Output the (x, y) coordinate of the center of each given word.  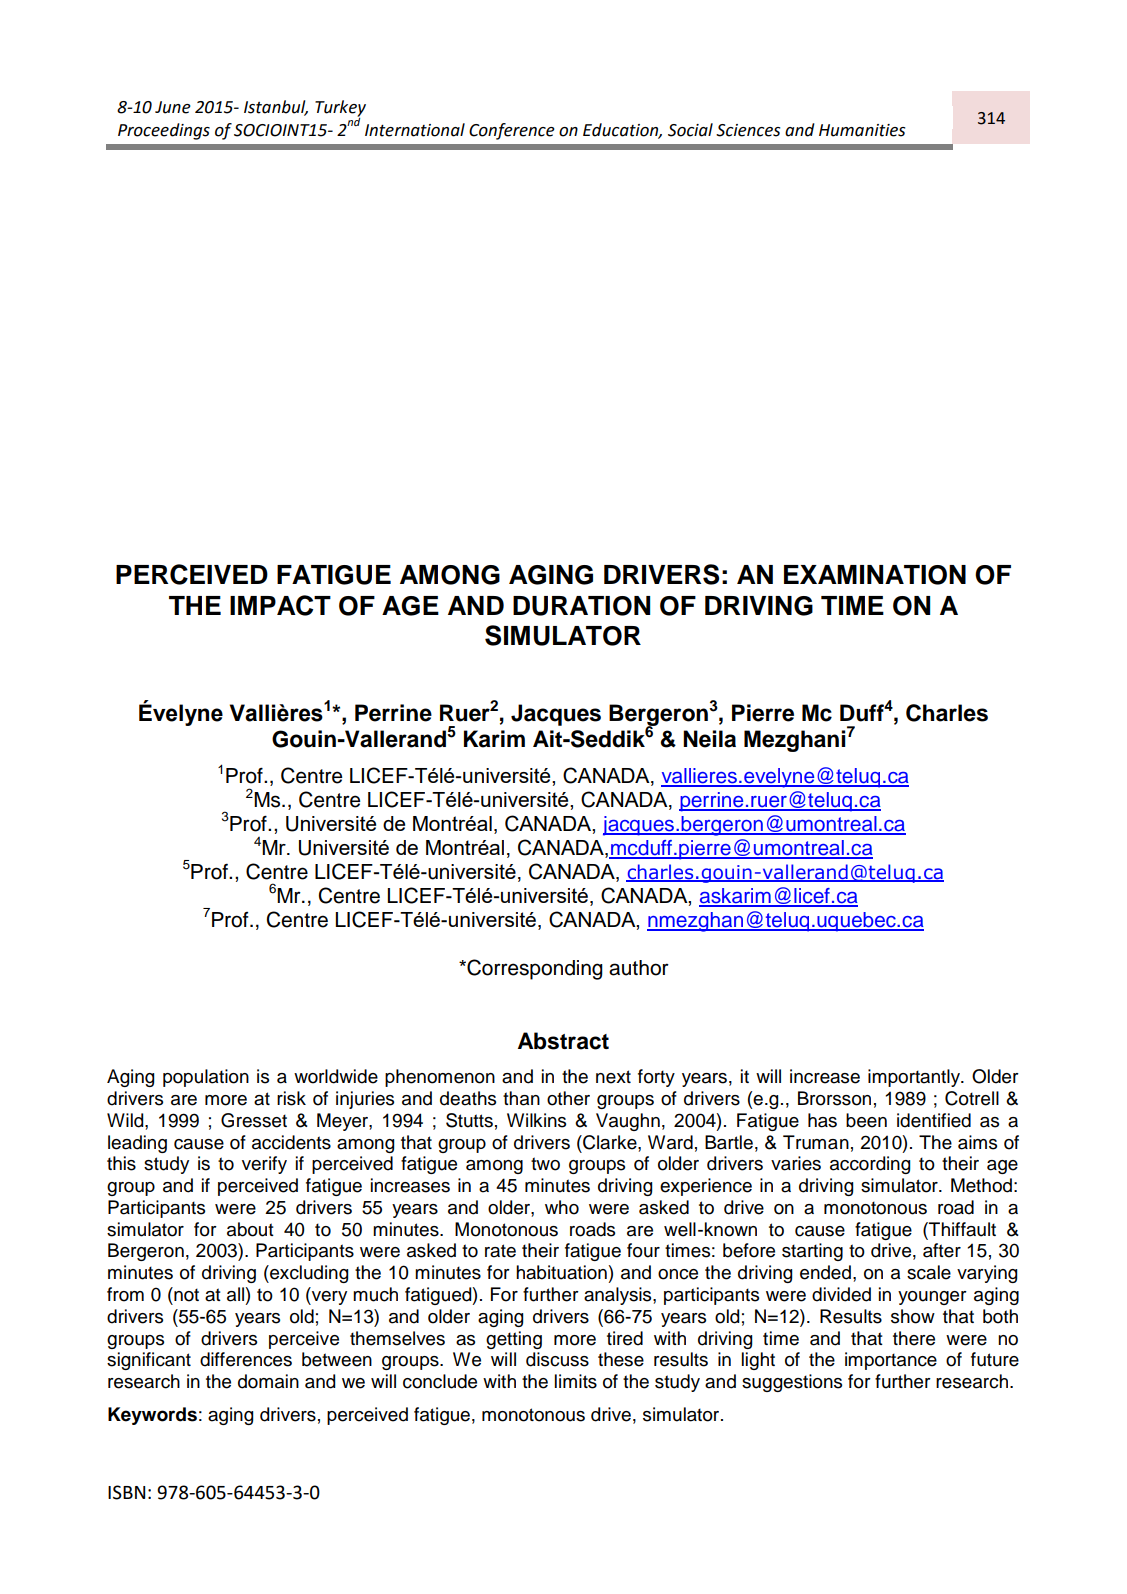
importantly (915, 1078)
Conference (512, 131)
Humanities (862, 130)
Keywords (152, 1416)
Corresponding (534, 969)
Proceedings (164, 131)
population (206, 1078)
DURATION (581, 606)
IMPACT (280, 605)
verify (264, 1165)
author (639, 968)
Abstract (563, 1041)
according (870, 1165)
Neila (709, 739)
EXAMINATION (875, 575)
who (562, 1207)
